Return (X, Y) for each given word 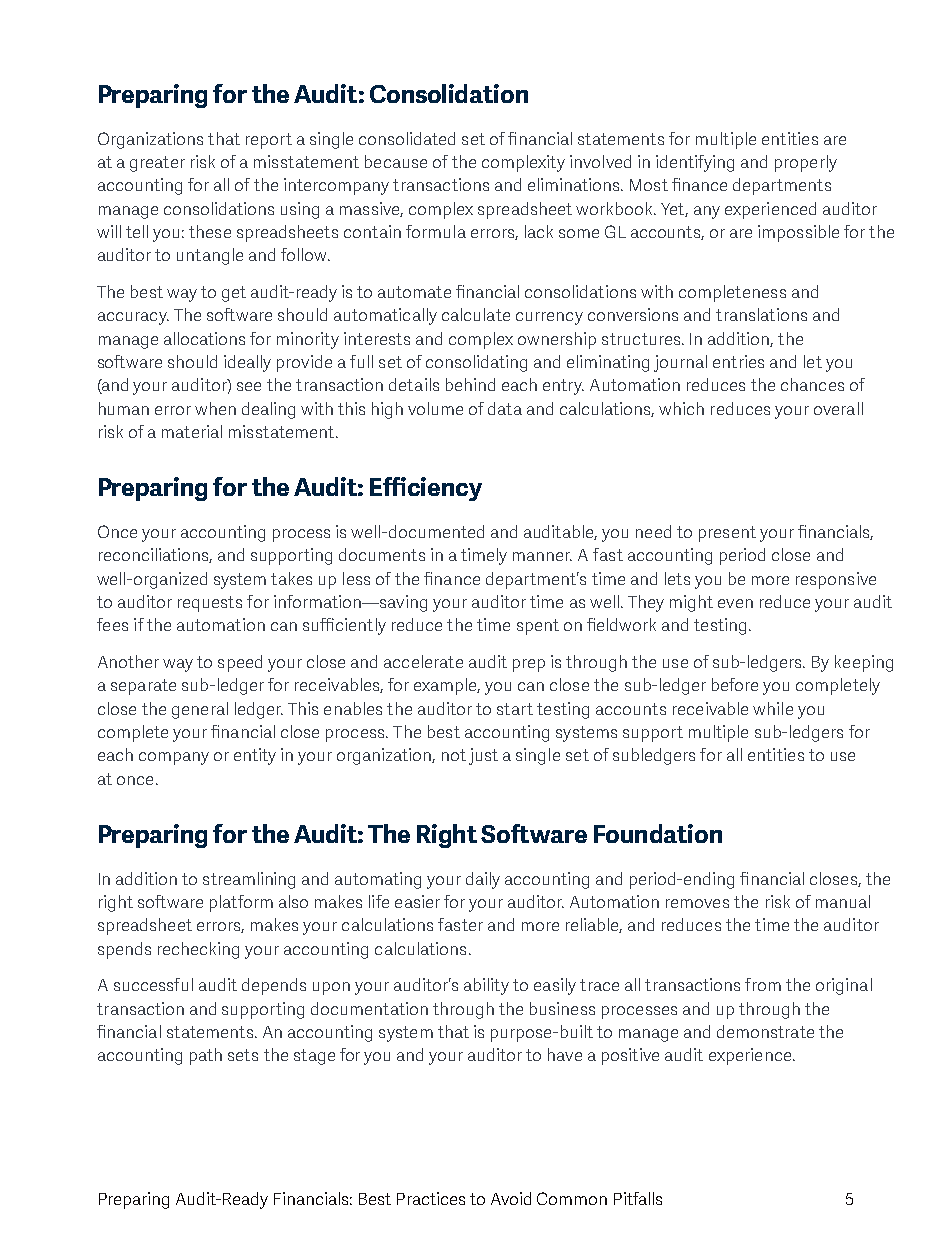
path (206, 1056)
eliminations (575, 184)
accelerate (423, 661)
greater (157, 164)
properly (806, 163)
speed (240, 663)
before (735, 684)
